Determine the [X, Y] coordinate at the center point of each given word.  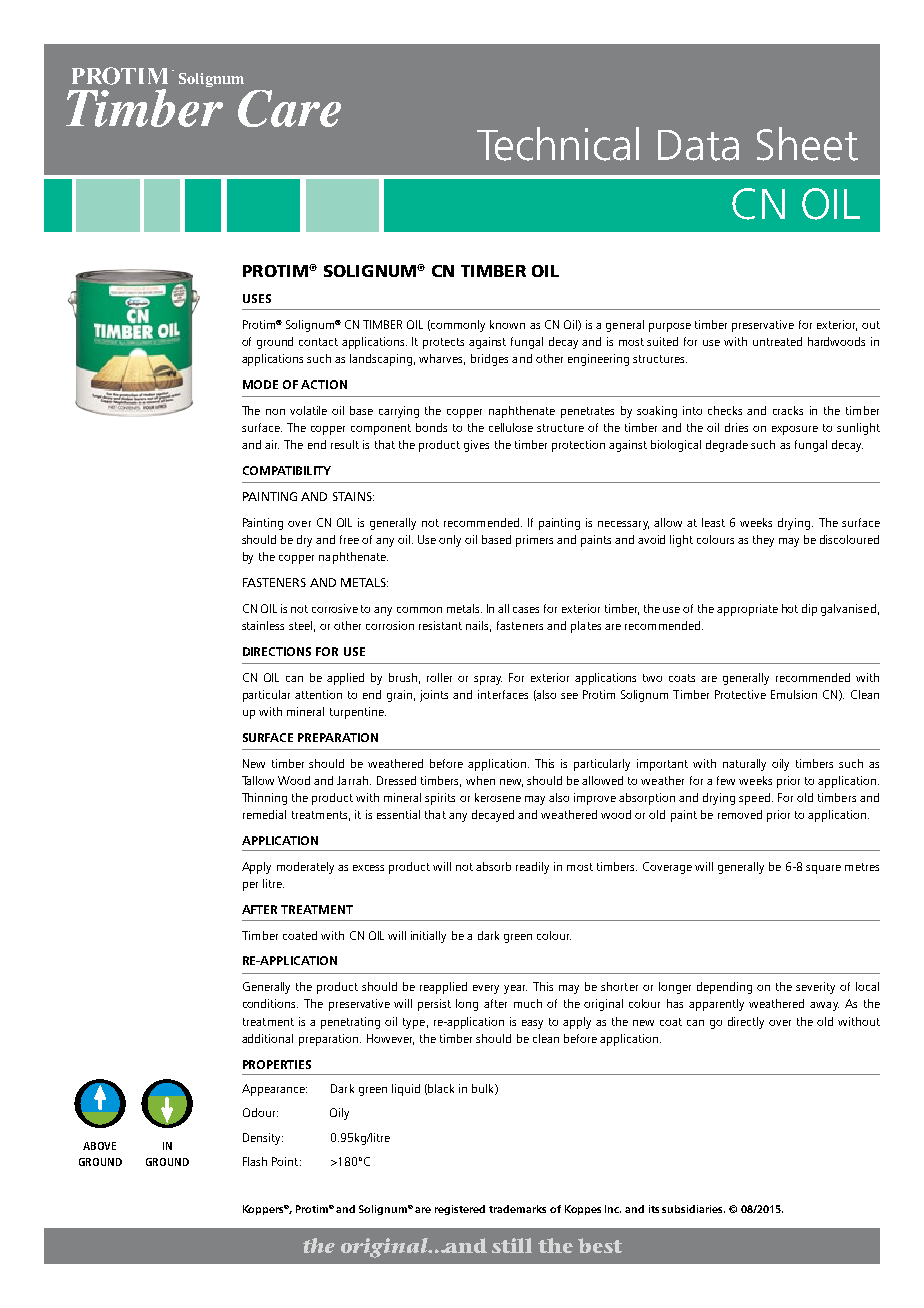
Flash [255, 1161]
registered [460, 1210]
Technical [558, 144]
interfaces [503, 694]
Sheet [807, 144]
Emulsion [794, 694]
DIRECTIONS [277, 651]
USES [257, 298]
